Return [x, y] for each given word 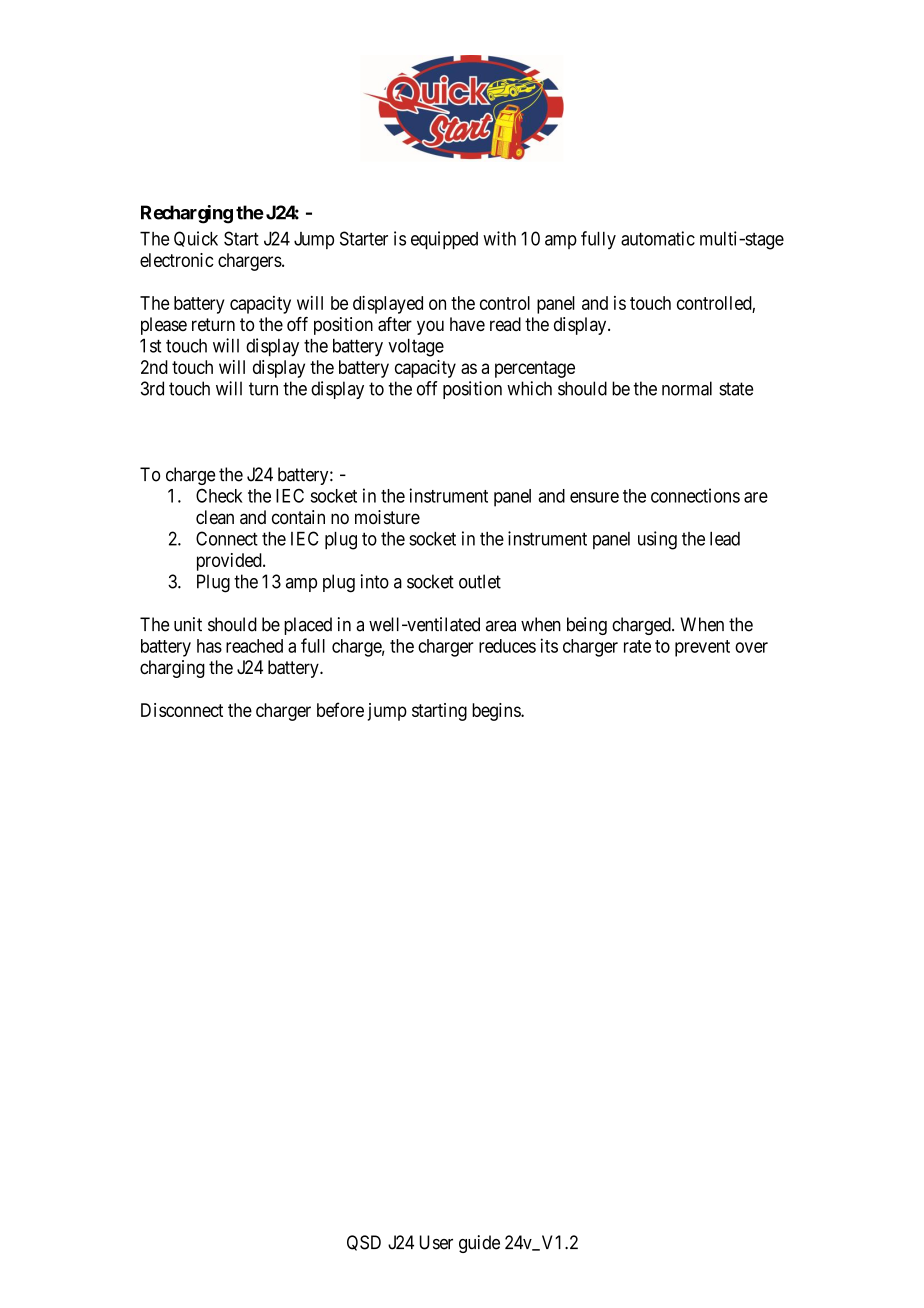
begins [497, 712]
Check [219, 495]
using [657, 540]
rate [637, 646]
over [751, 647]
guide [479, 1244]
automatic [658, 238]
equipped [444, 240]
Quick [196, 239]
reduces [507, 646]
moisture [387, 517]
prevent [702, 648]
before [340, 709]
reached [254, 646]
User [436, 1242]
